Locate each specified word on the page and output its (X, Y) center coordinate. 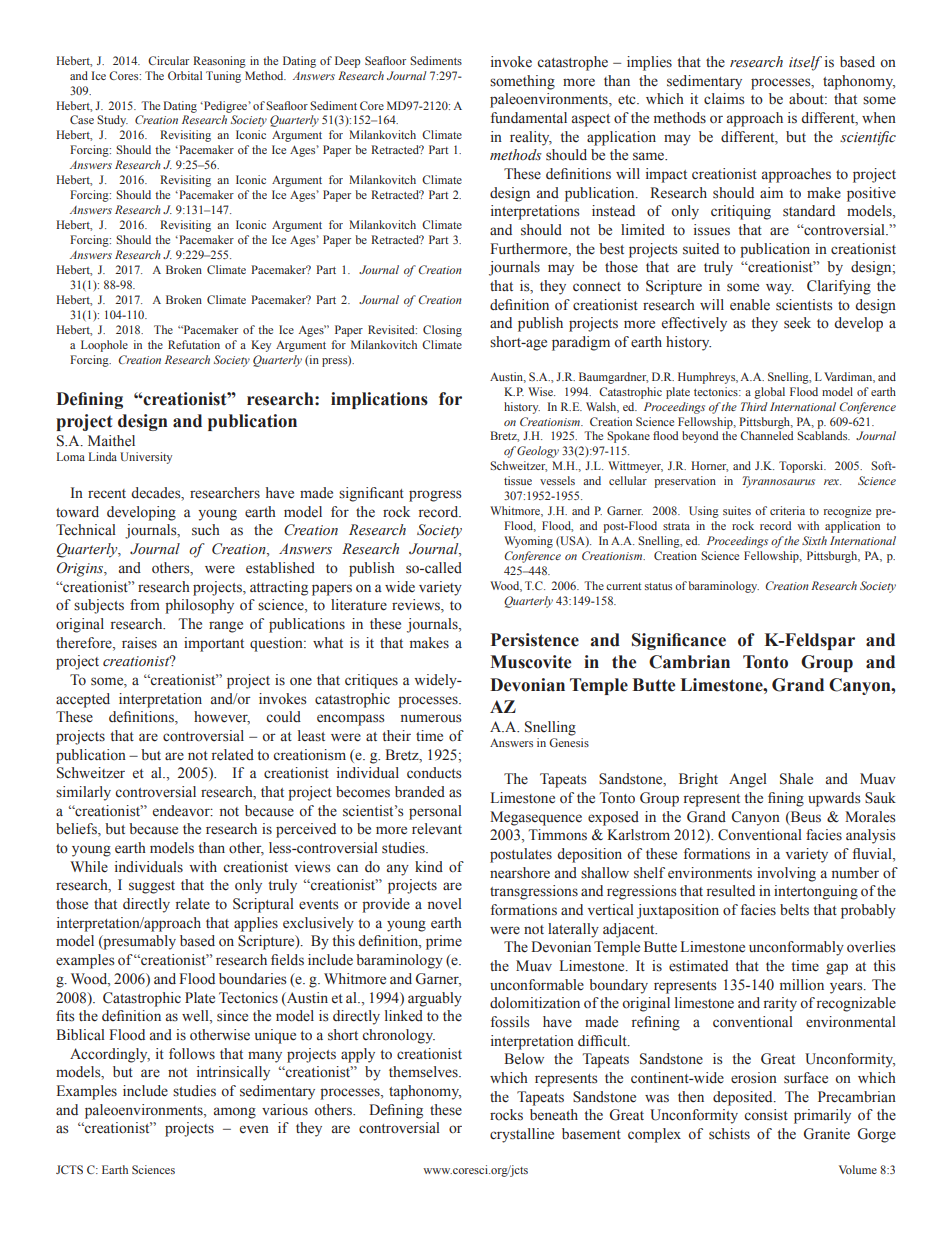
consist (766, 1115)
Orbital (185, 75)
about (807, 99)
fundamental (529, 117)
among (235, 1113)
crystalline (522, 1135)
